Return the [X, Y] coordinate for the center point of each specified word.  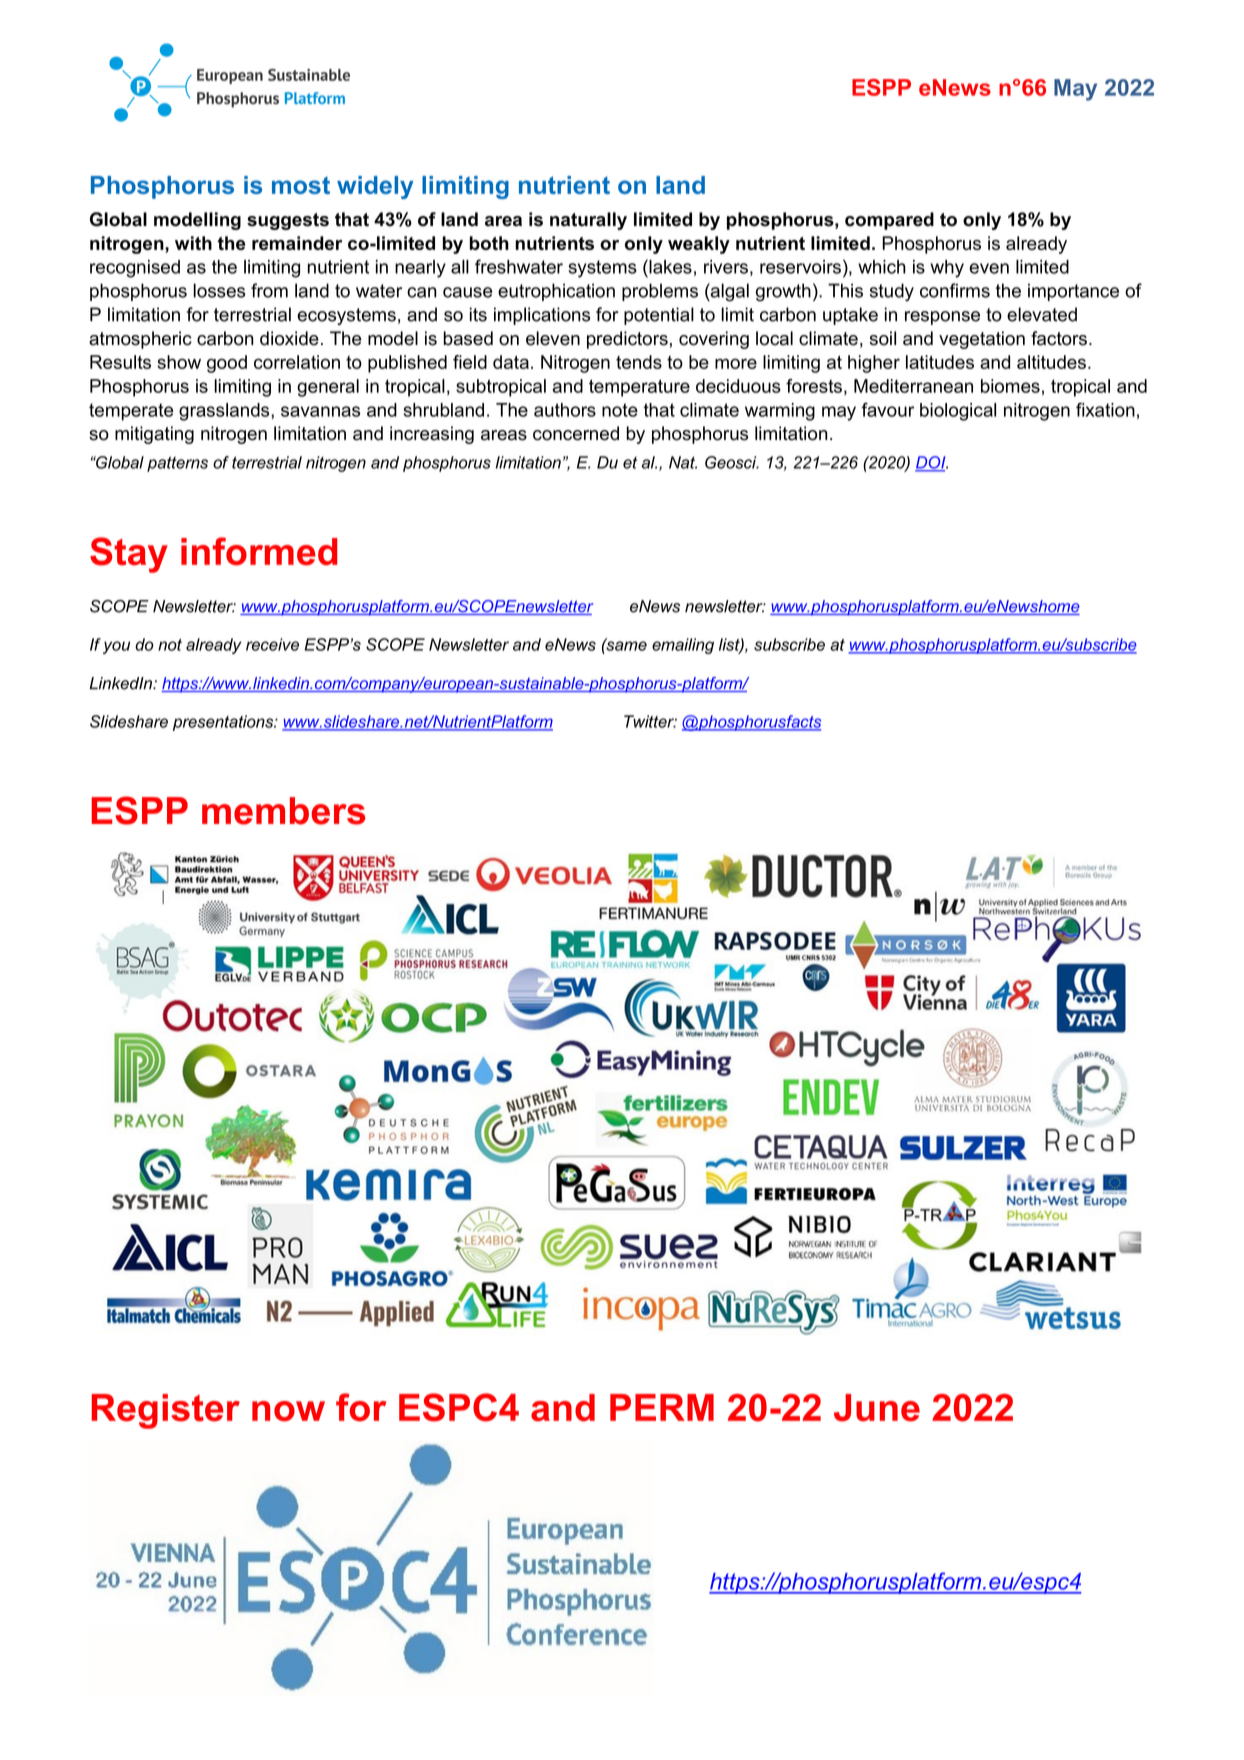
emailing [683, 646]
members [283, 811]
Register [166, 1411]
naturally [588, 221]
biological [958, 412]
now [288, 1411]
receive [272, 644]
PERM [662, 1407]
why [947, 269]
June [877, 1408]
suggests [288, 221]
